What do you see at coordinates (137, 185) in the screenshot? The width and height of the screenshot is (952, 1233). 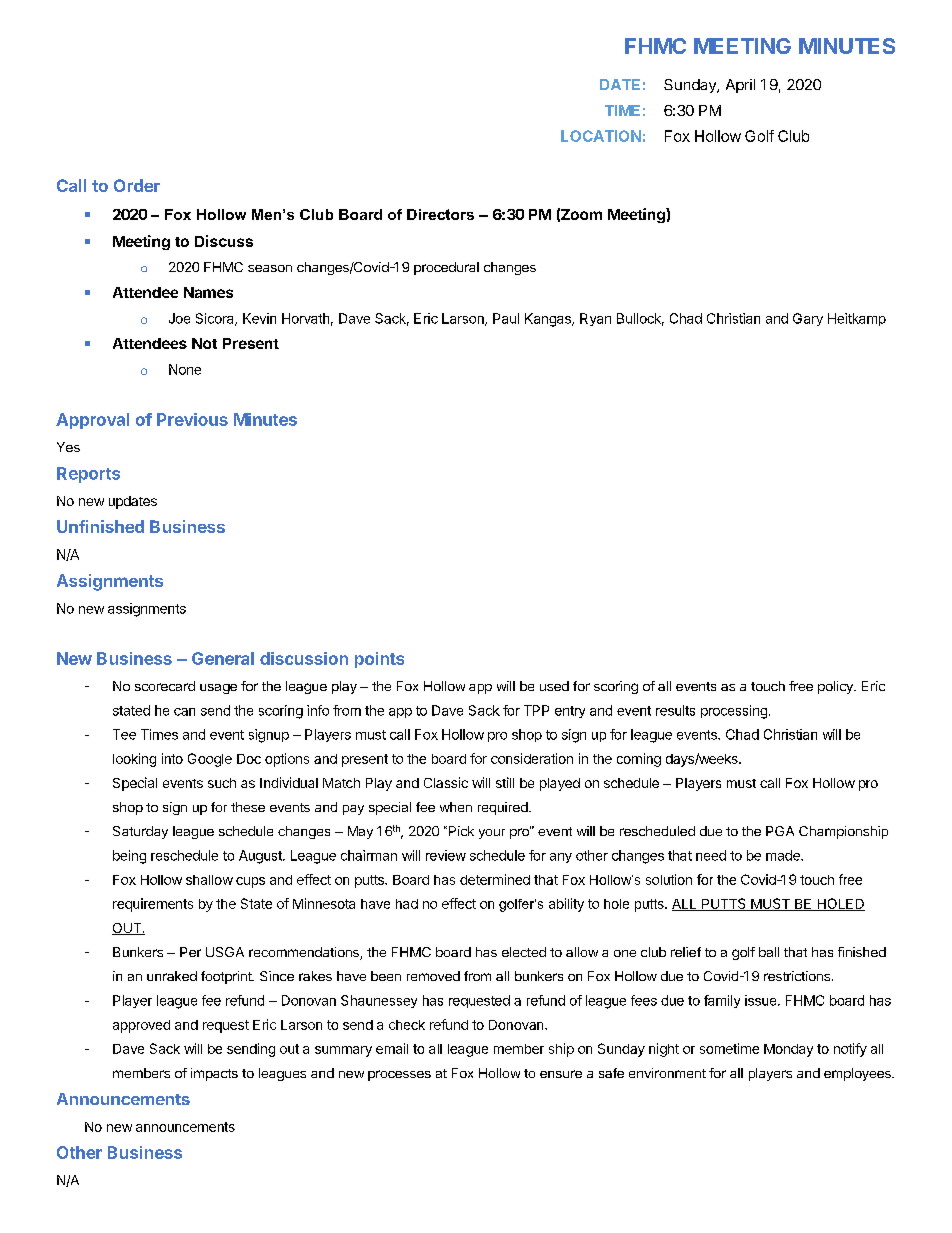 I see `Order` at bounding box center [137, 185].
